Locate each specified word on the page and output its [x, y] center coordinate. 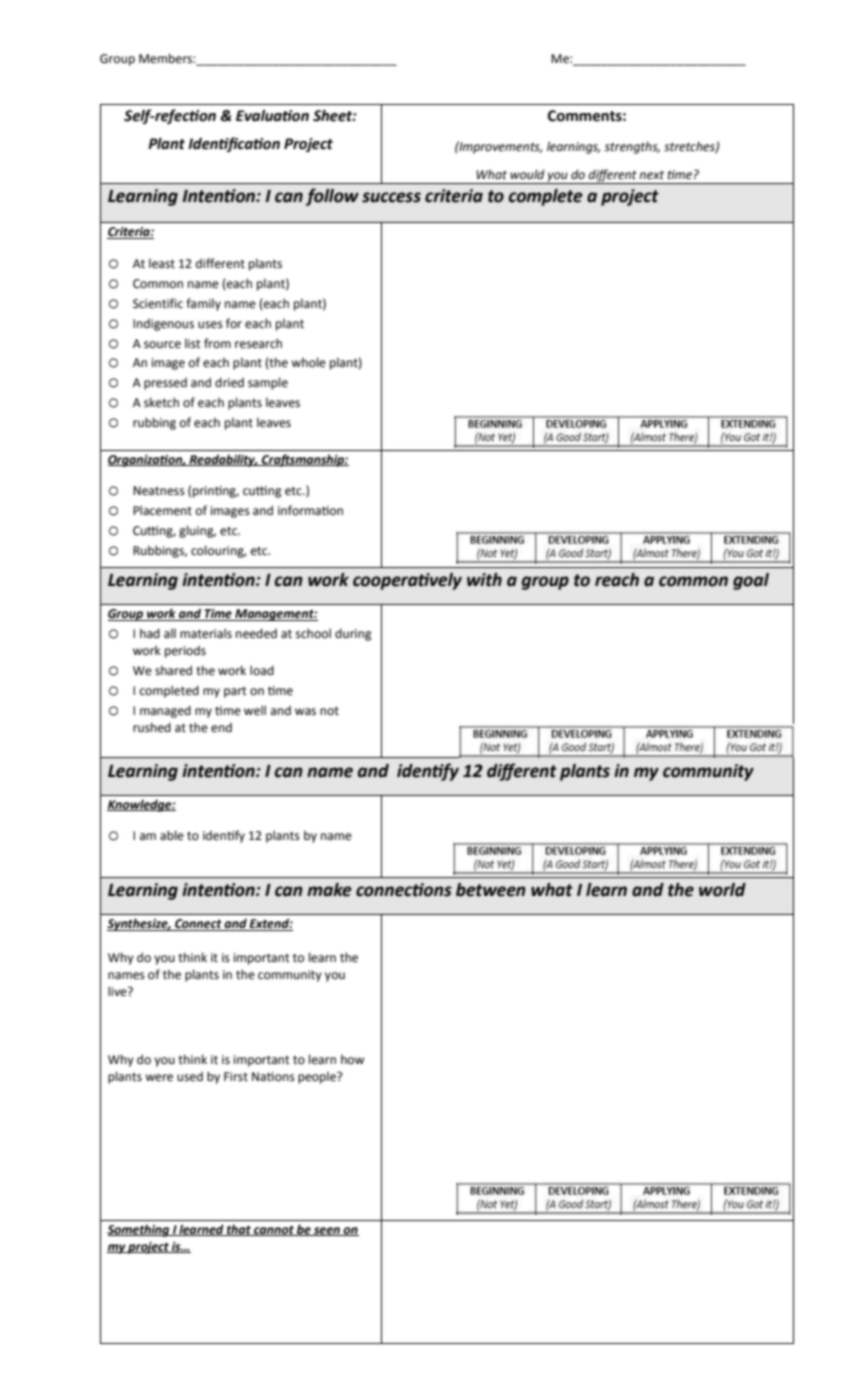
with [484, 580]
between [491, 890]
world [722, 890]
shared [173, 670]
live [118, 991]
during [353, 634]
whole [308, 362]
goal [751, 581]
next [651, 175]
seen [327, 1231]
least [162, 264]
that [239, 1230]
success [391, 197]
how [352, 1059]
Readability [222, 460]
